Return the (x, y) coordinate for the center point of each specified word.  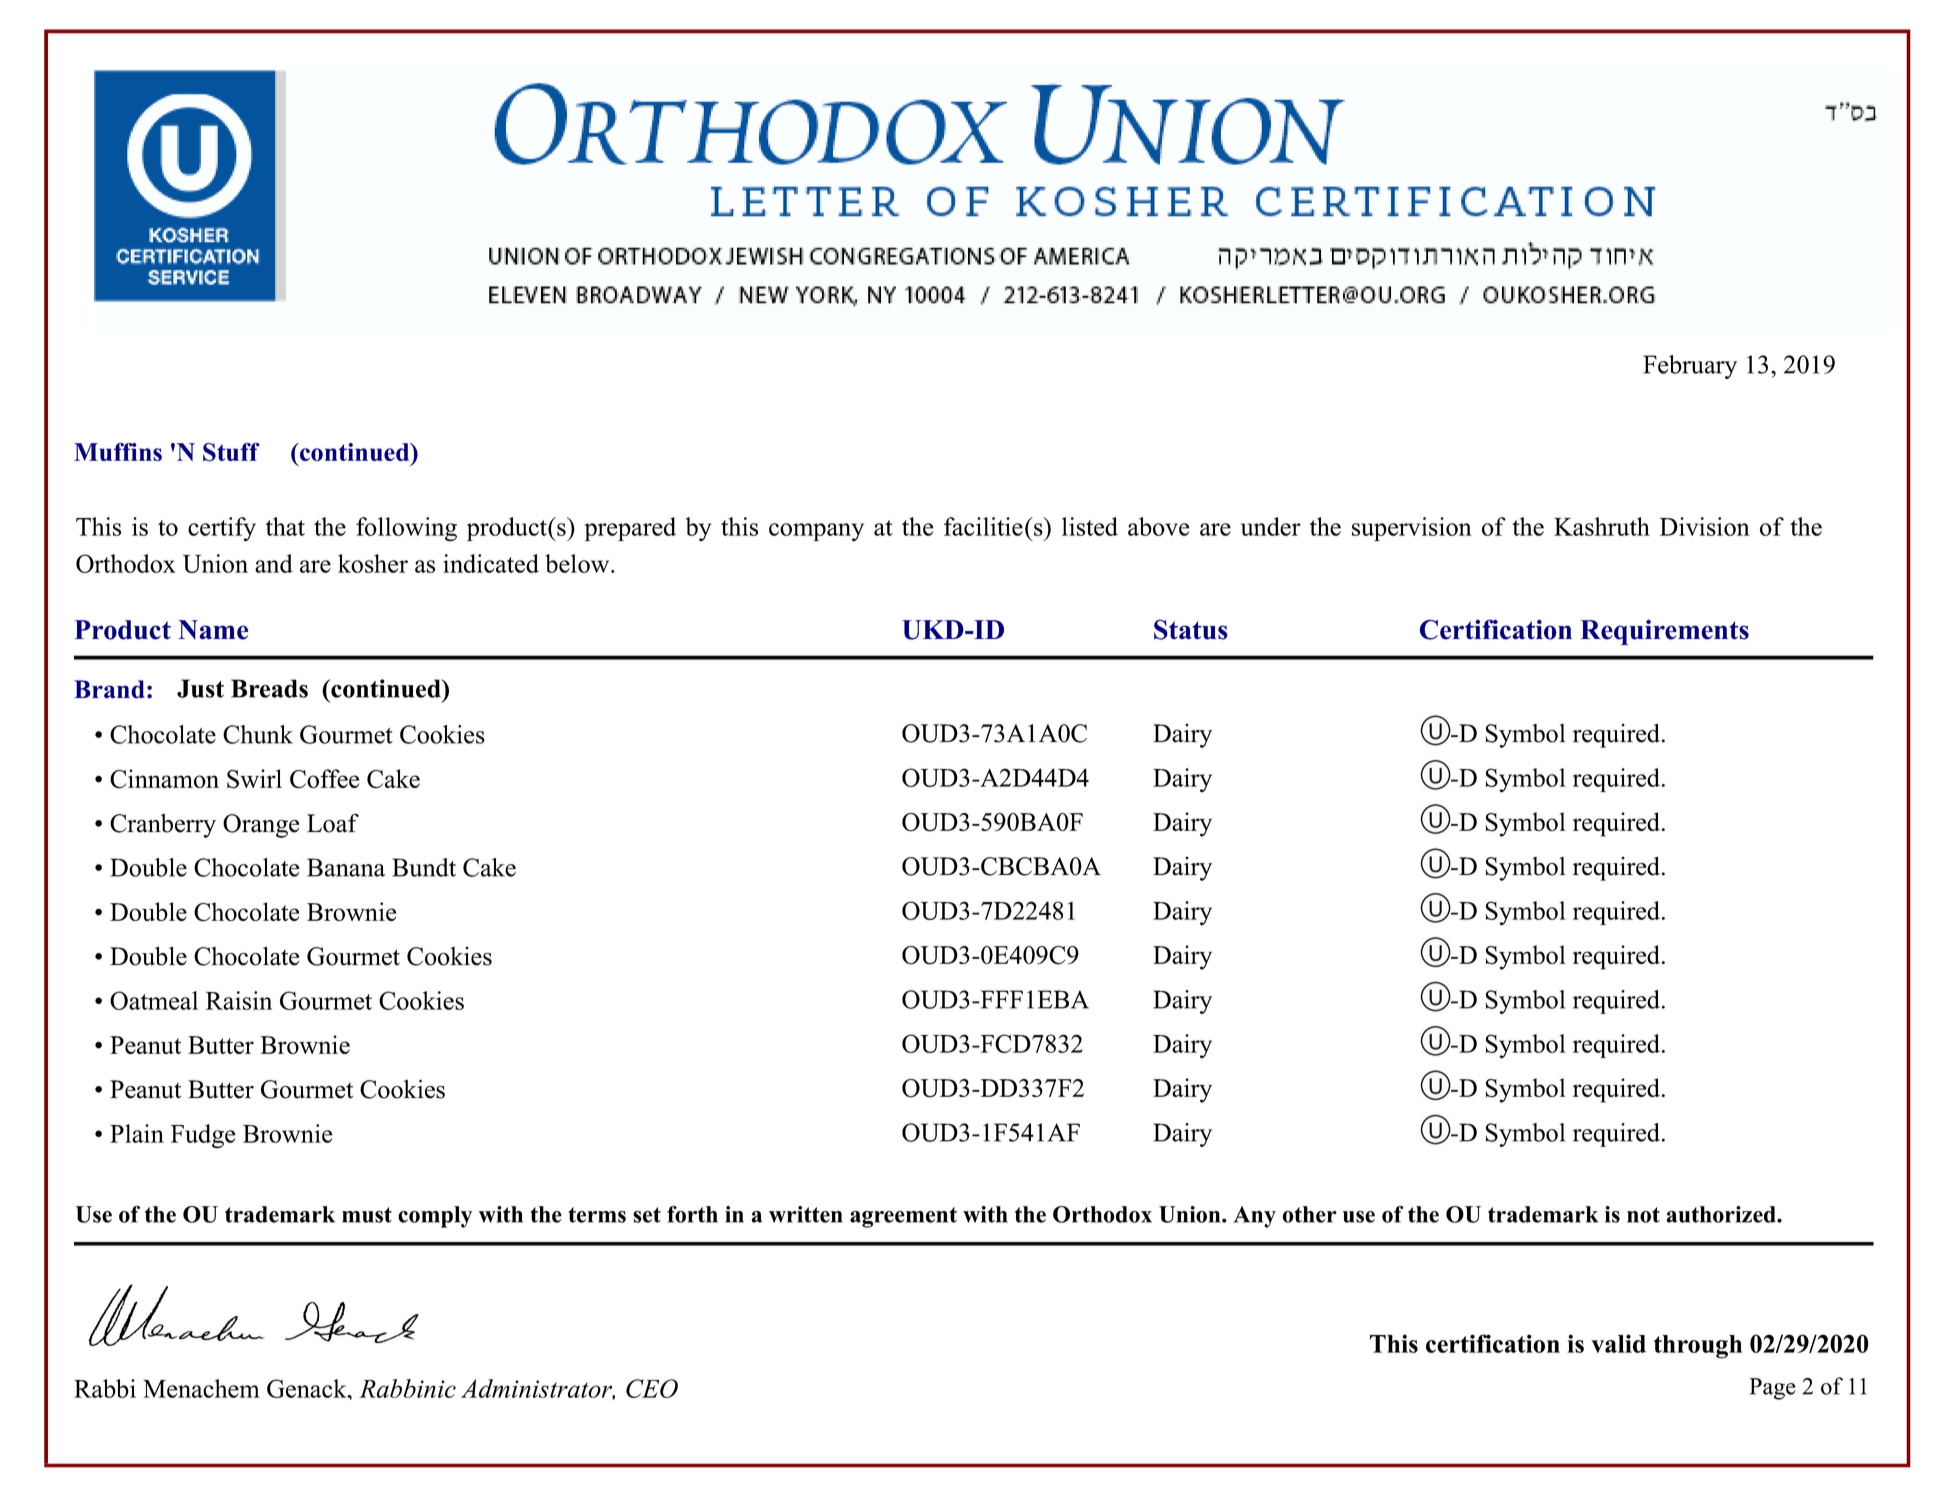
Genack (308, 1388)
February (1690, 367)
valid (1618, 1343)
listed (1090, 526)
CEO (652, 1388)
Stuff (231, 452)
